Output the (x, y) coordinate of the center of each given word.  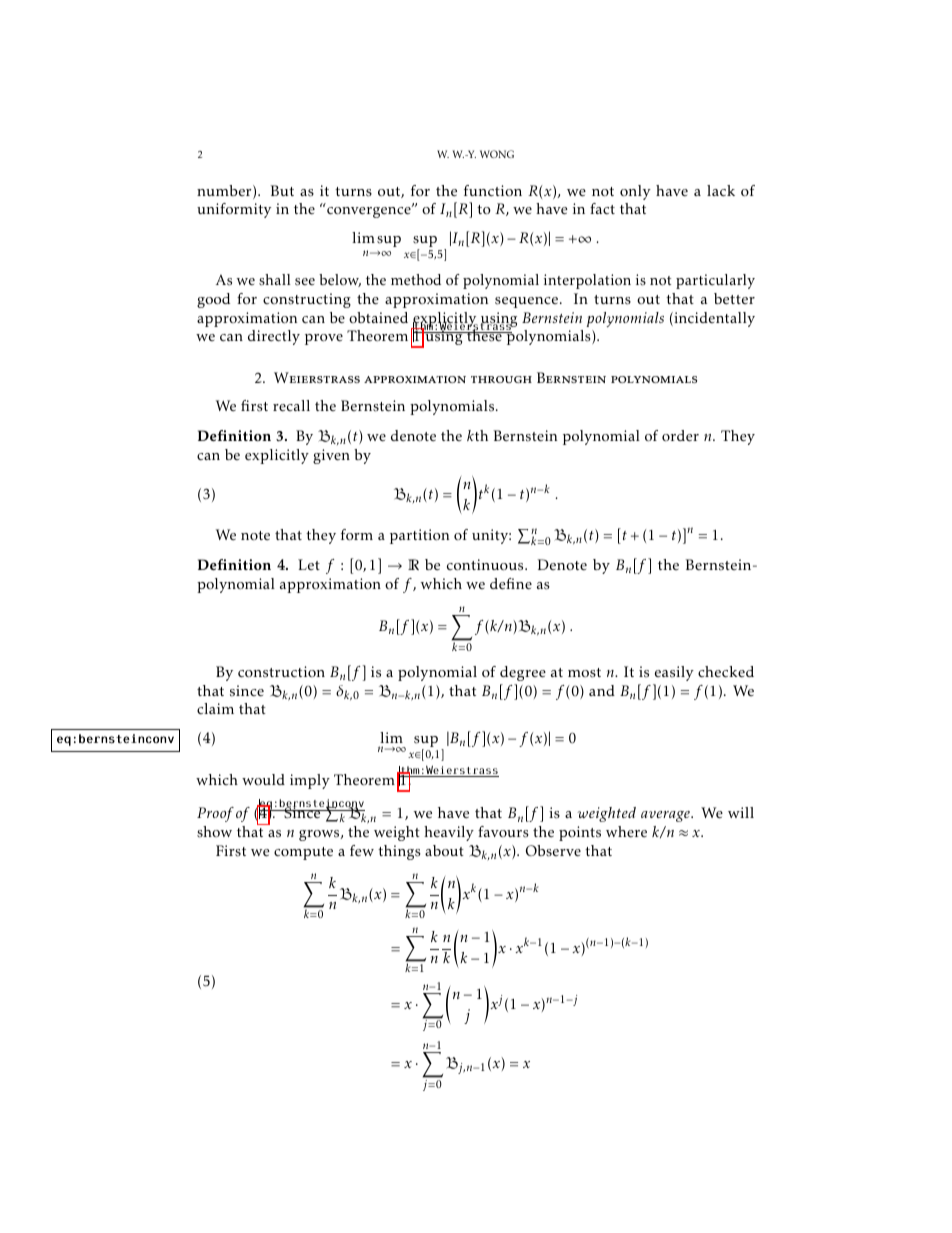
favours (503, 832)
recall (291, 405)
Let (309, 564)
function (493, 191)
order (680, 436)
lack (721, 191)
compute (303, 853)
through (501, 379)
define (511, 584)
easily (674, 673)
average (666, 816)
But (282, 190)
